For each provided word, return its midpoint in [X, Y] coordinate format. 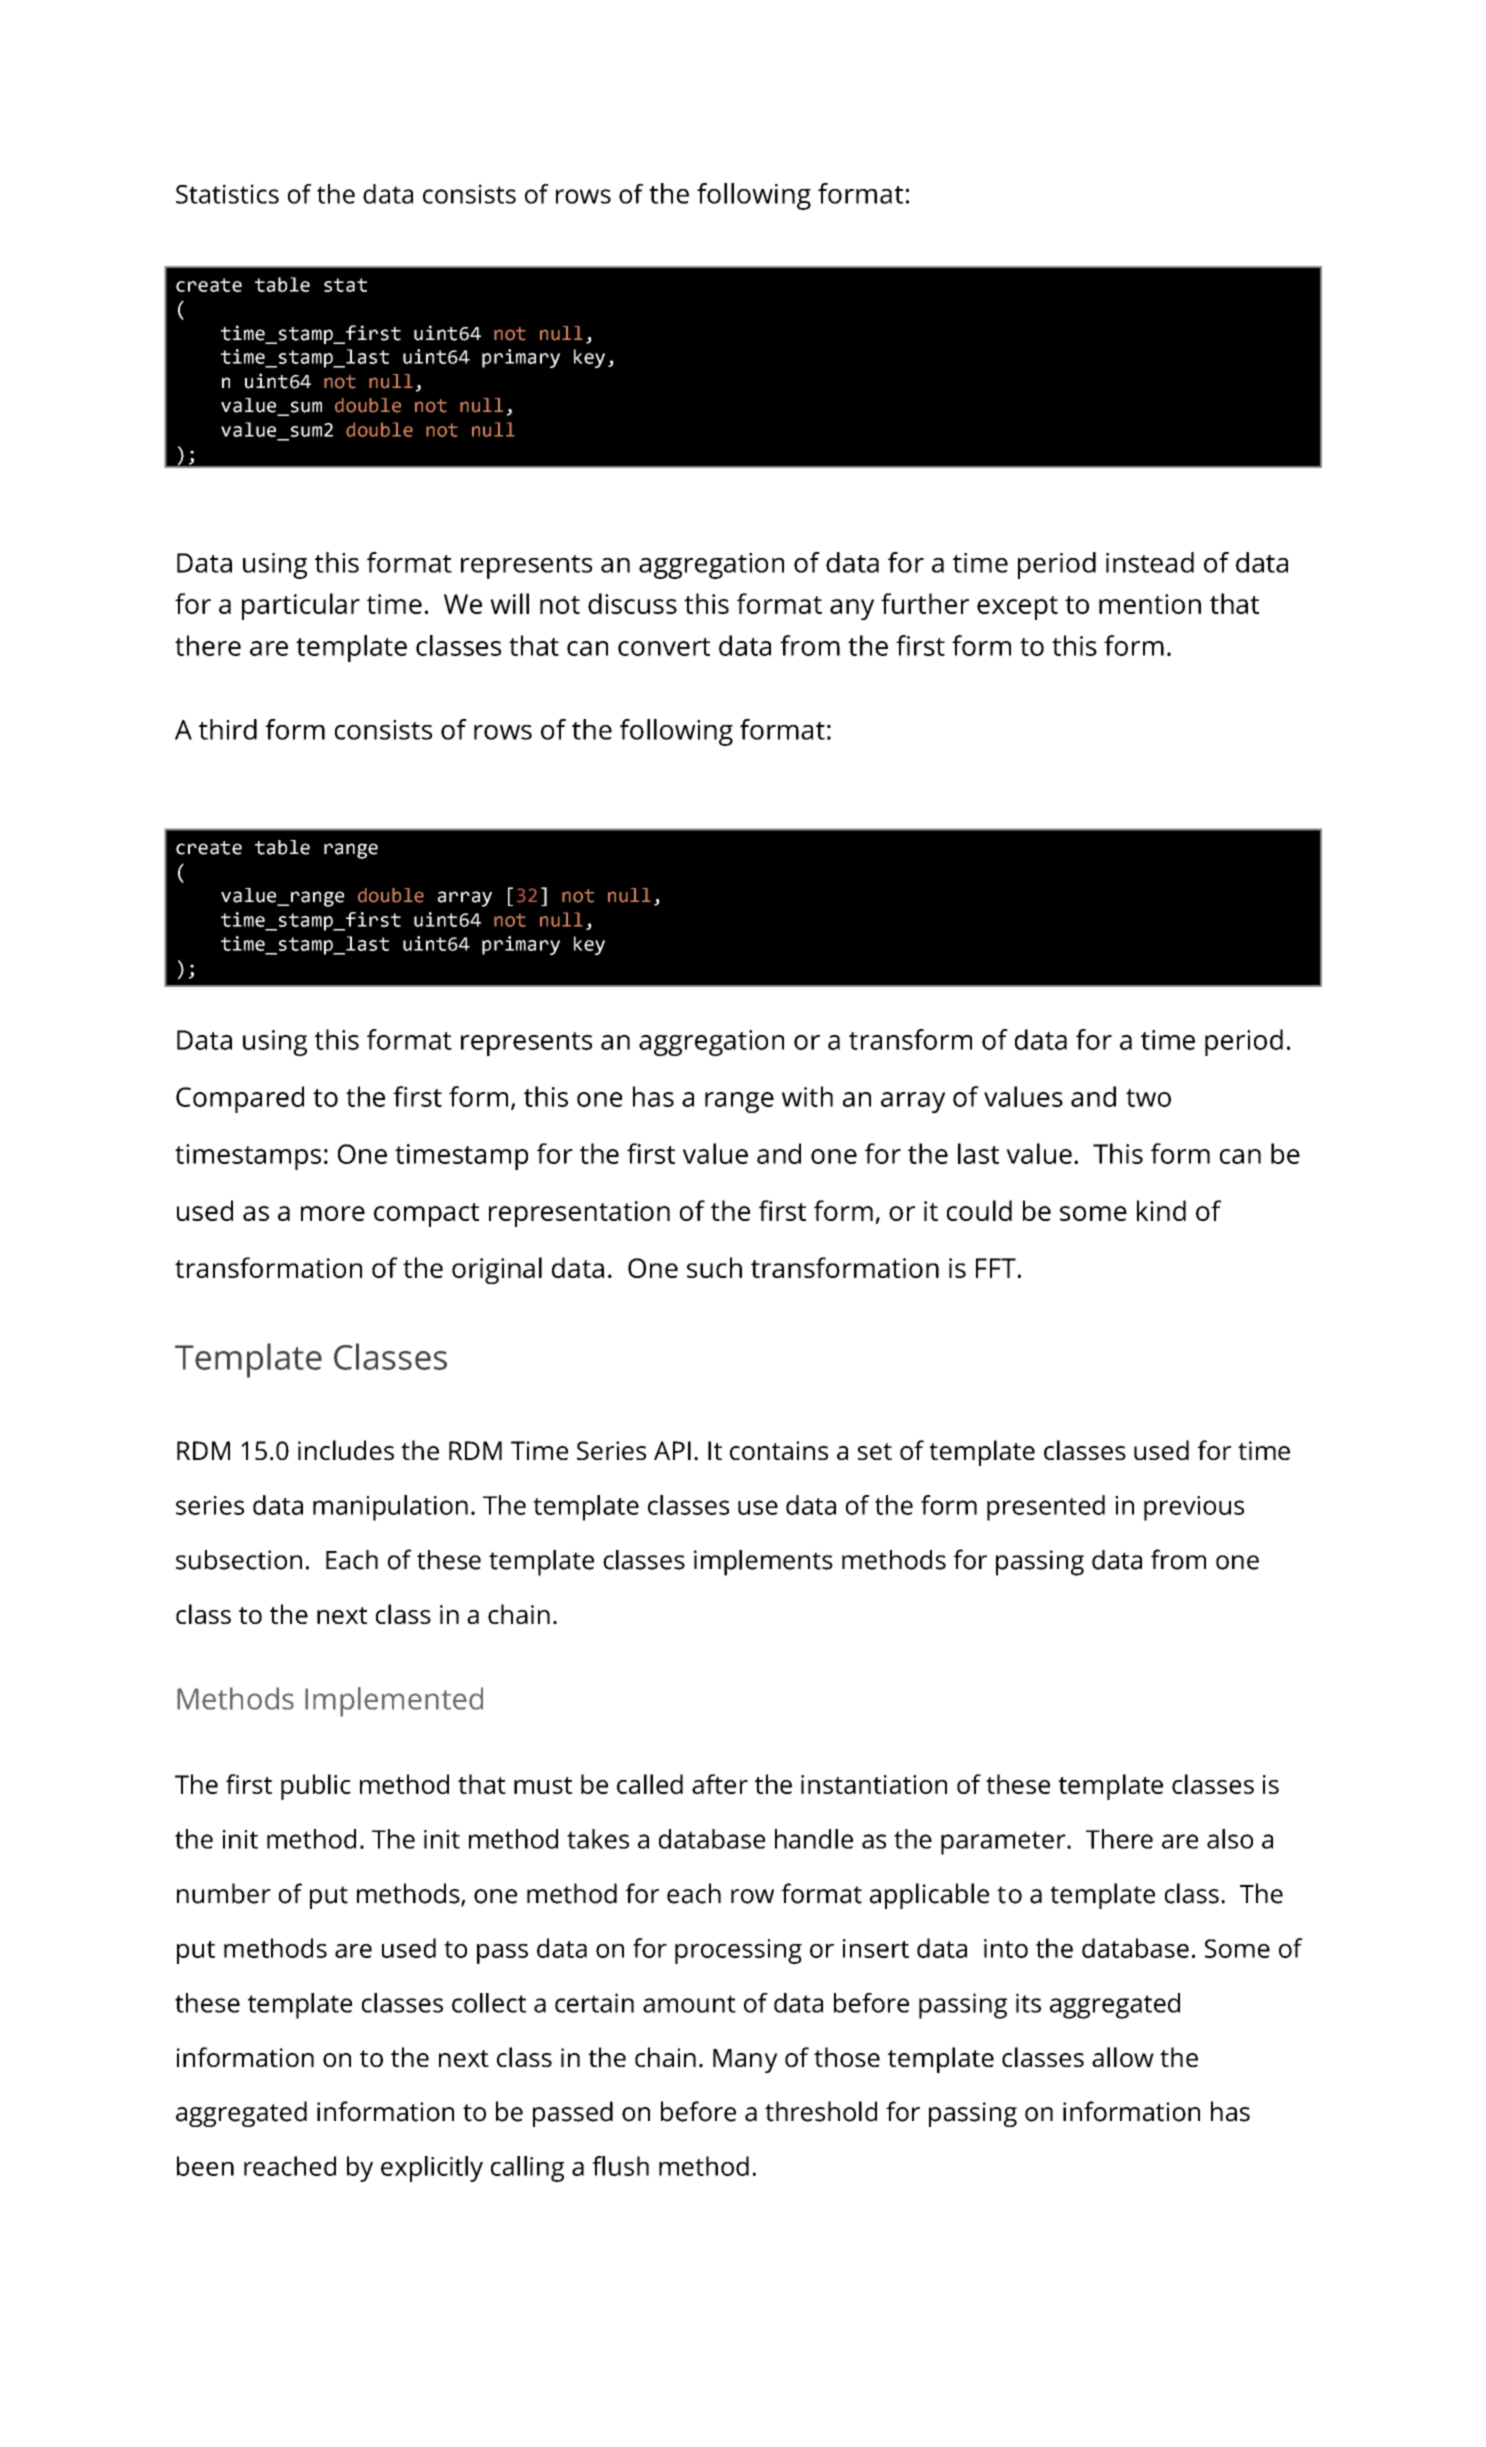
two [1148, 1098]
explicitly [432, 2169]
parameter [1004, 1843]
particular [301, 606]
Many [745, 2061]
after [720, 1784]
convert [664, 647]
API [672, 1450]
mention [1150, 604]
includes [346, 1450]
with [807, 1096]
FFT [996, 1268]
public [316, 1787]
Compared [240, 1099]
